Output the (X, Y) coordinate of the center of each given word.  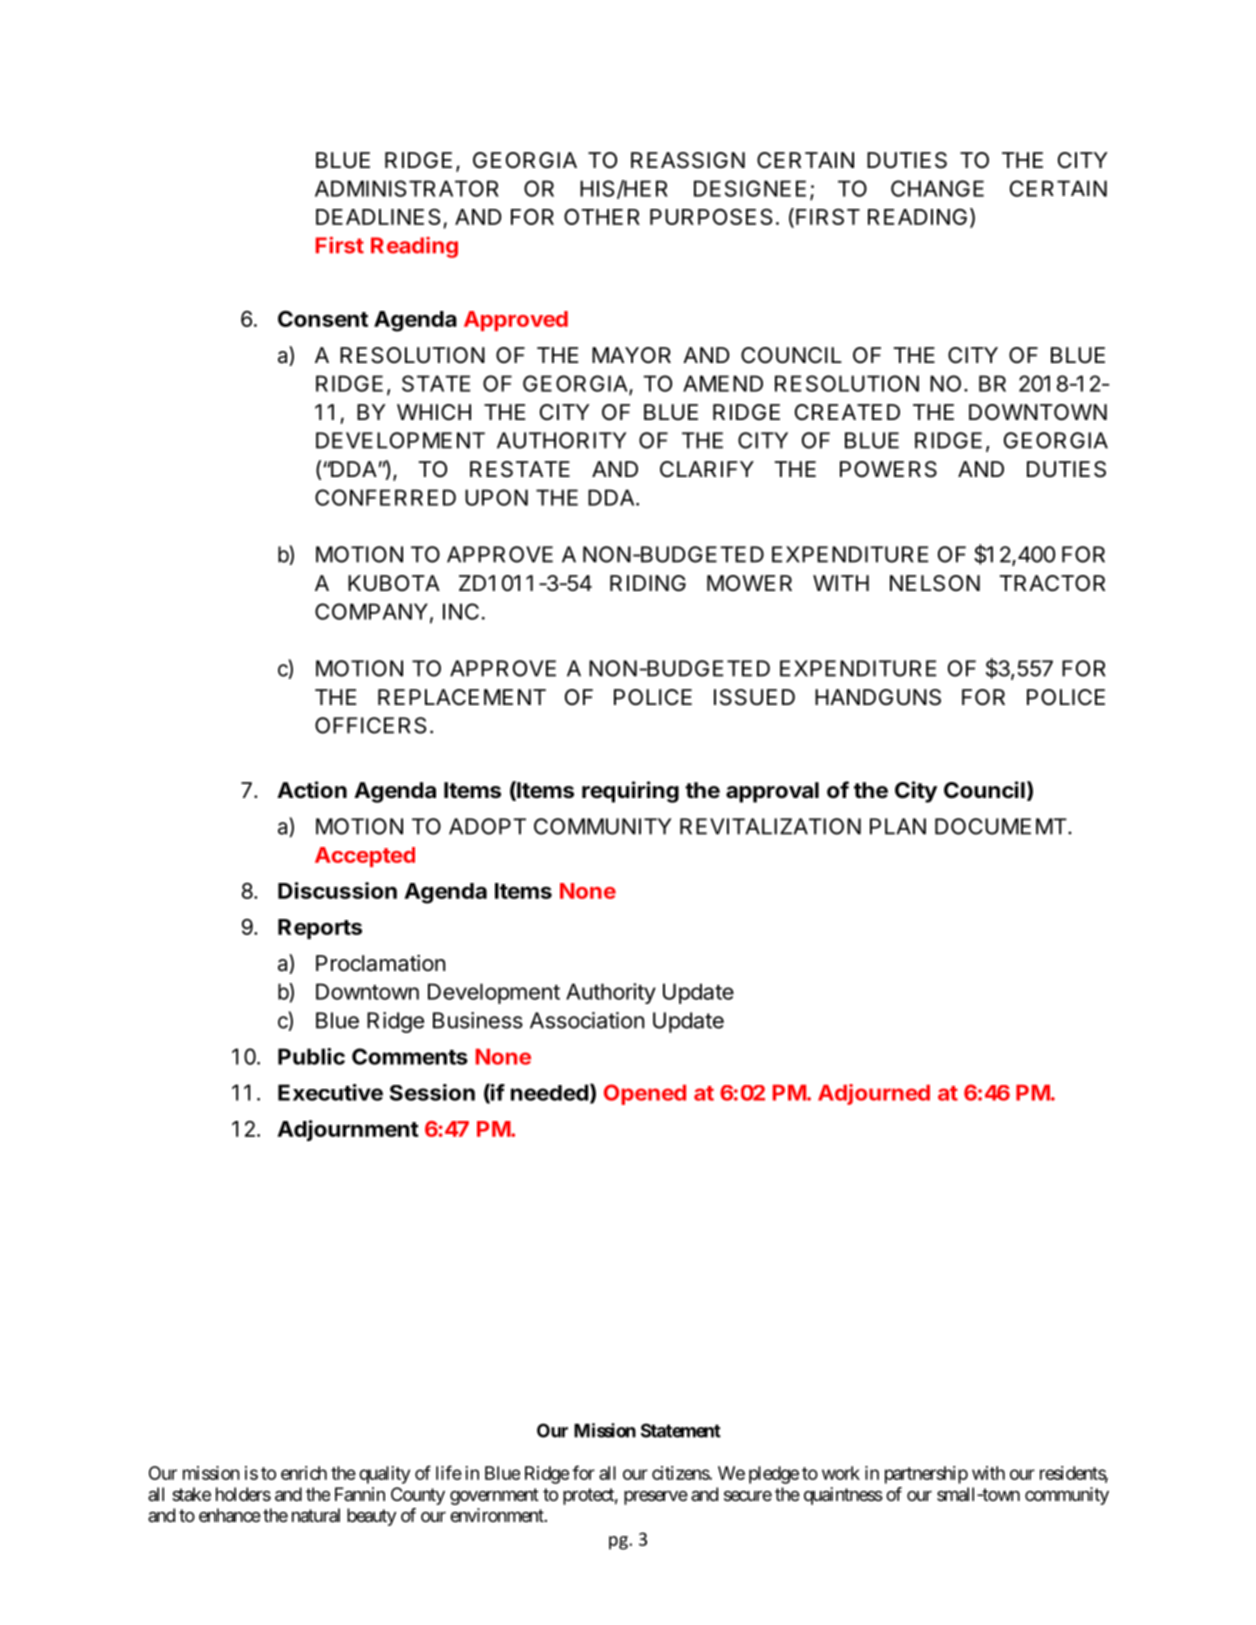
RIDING (648, 583)
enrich (304, 1473)
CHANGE (937, 188)
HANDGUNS (878, 697)
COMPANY (371, 611)
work (841, 1473)
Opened (645, 1094)
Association (587, 1020)
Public (311, 1056)
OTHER (602, 216)
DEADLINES (380, 218)
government (494, 1496)
